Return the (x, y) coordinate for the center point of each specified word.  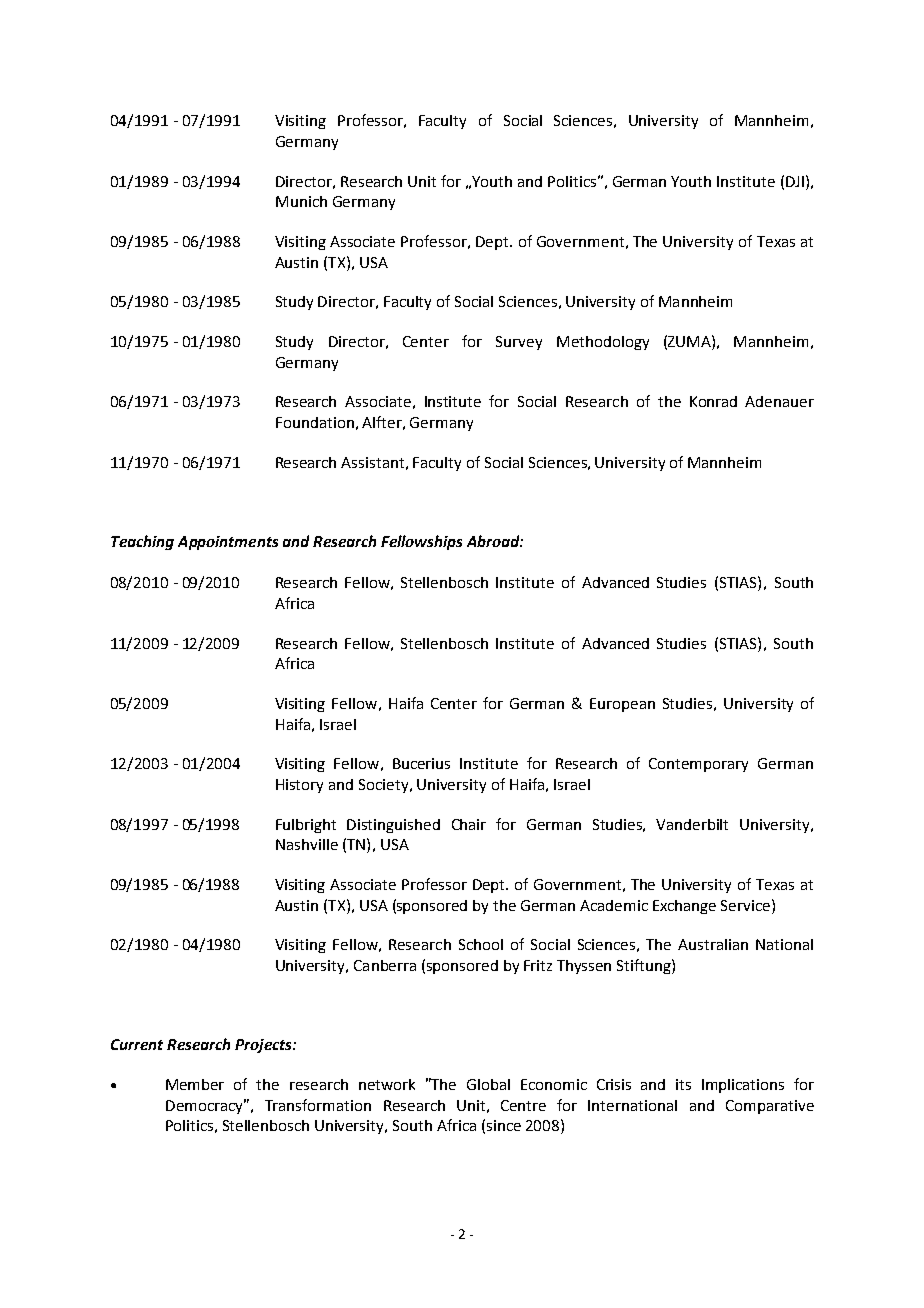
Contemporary (698, 765)
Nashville (307, 844)
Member (195, 1084)
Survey (519, 343)
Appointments (228, 543)
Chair (469, 824)
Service (747, 905)
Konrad (713, 401)
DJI (795, 181)
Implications (743, 1086)
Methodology (603, 343)
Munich (301, 201)
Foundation (315, 422)
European (622, 705)
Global (488, 1084)
